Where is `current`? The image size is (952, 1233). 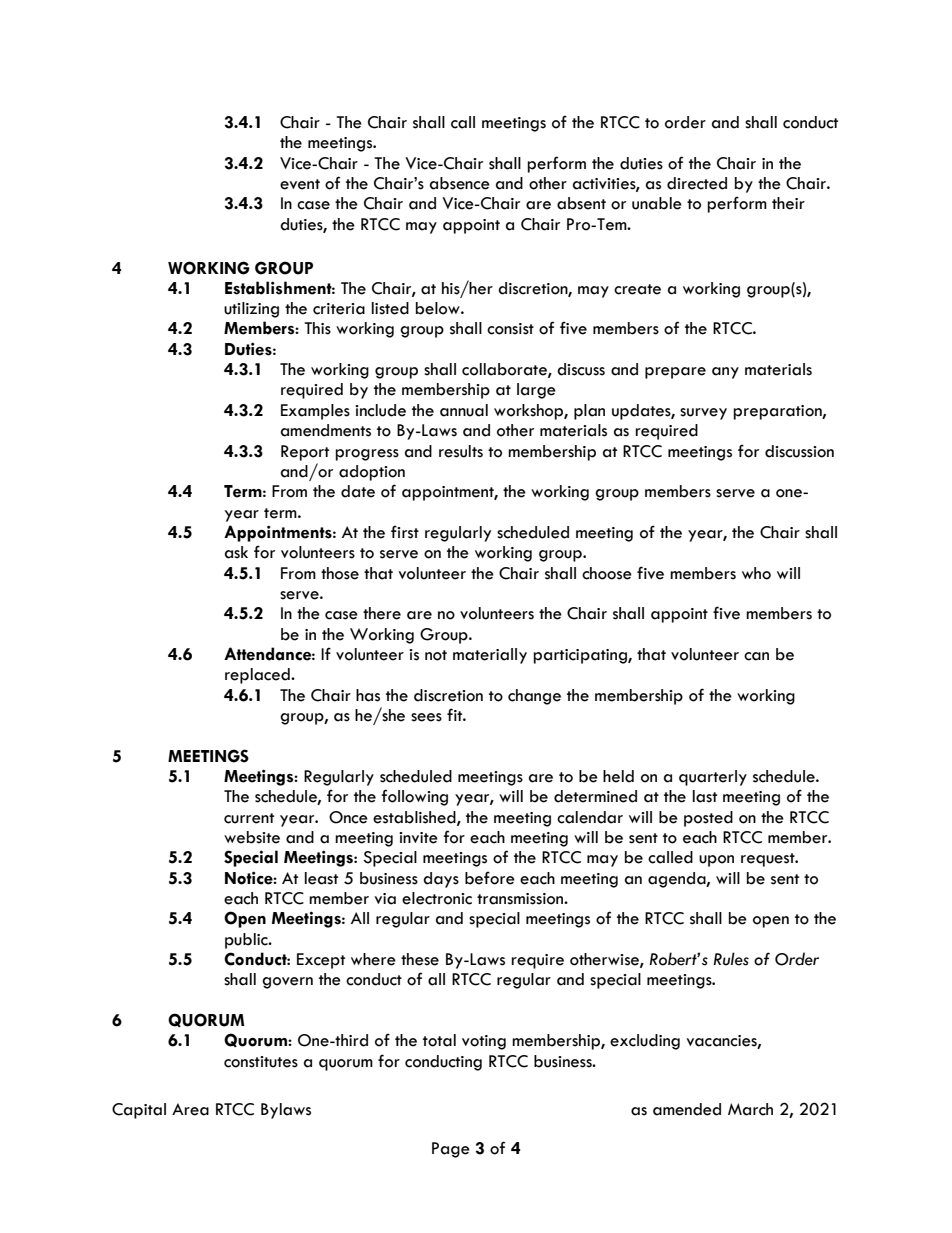 current is located at coordinates (249, 818).
